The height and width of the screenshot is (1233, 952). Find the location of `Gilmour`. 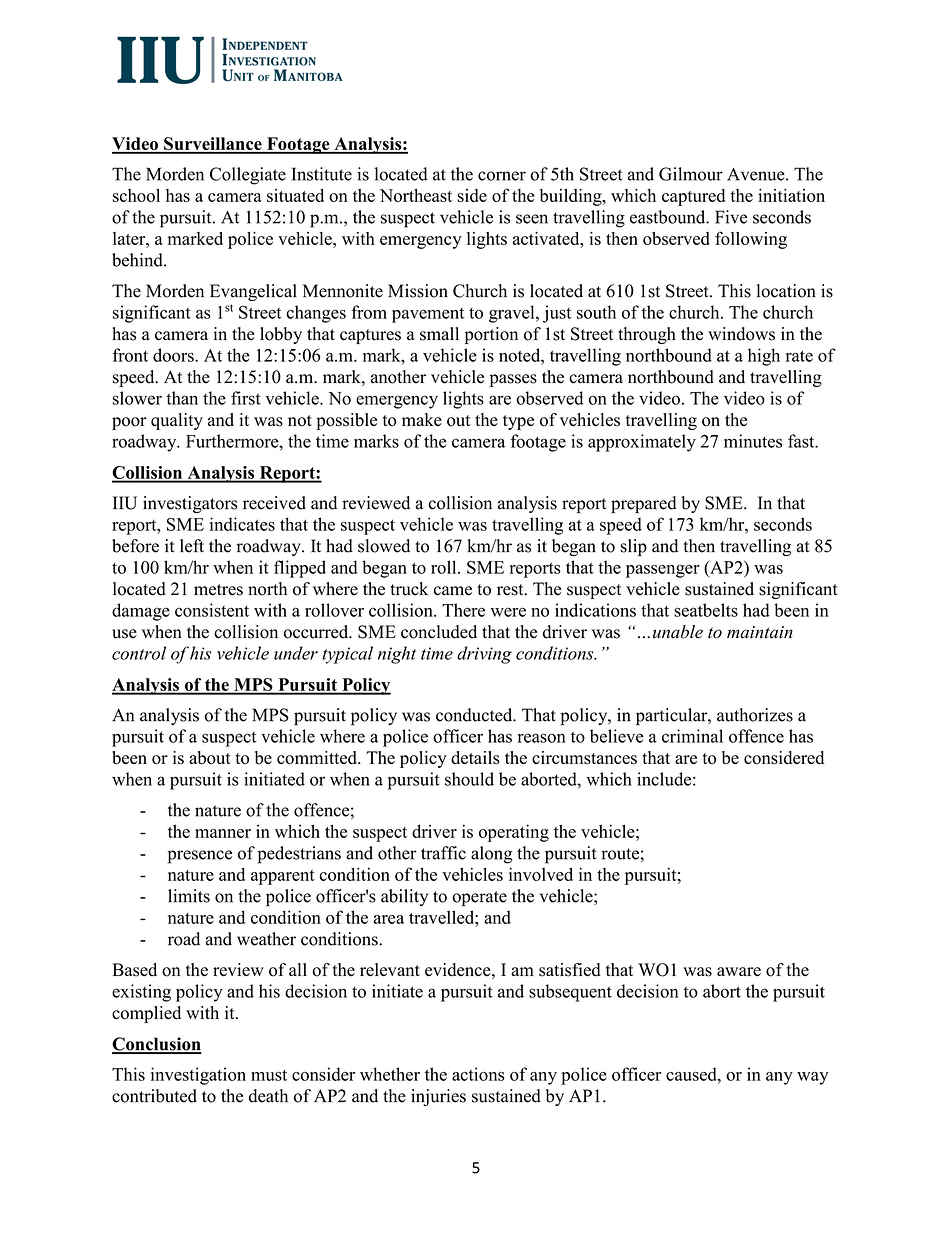

Gilmour is located at coordinates (691, 174).
